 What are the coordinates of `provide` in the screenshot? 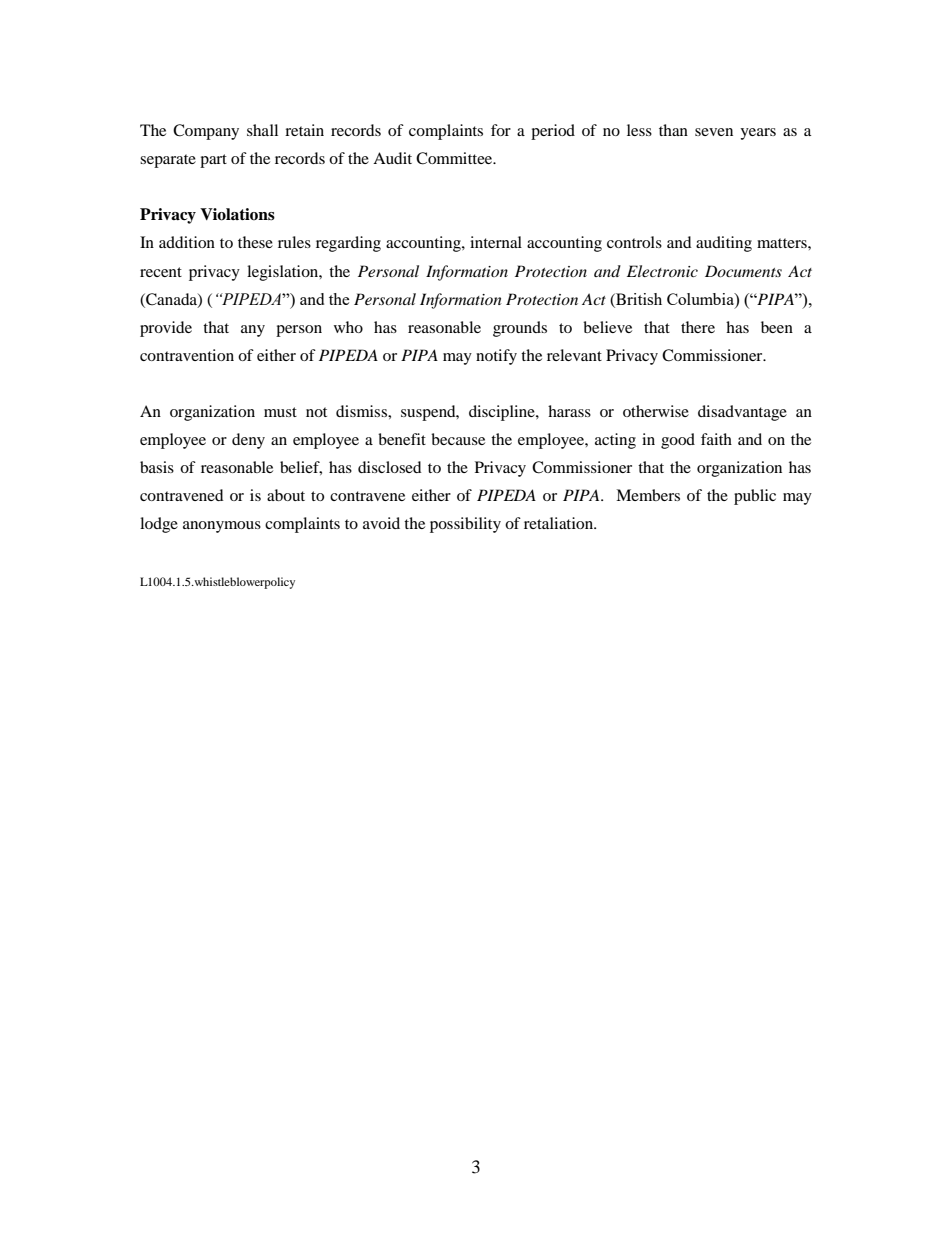 It's located at (166, 329).
